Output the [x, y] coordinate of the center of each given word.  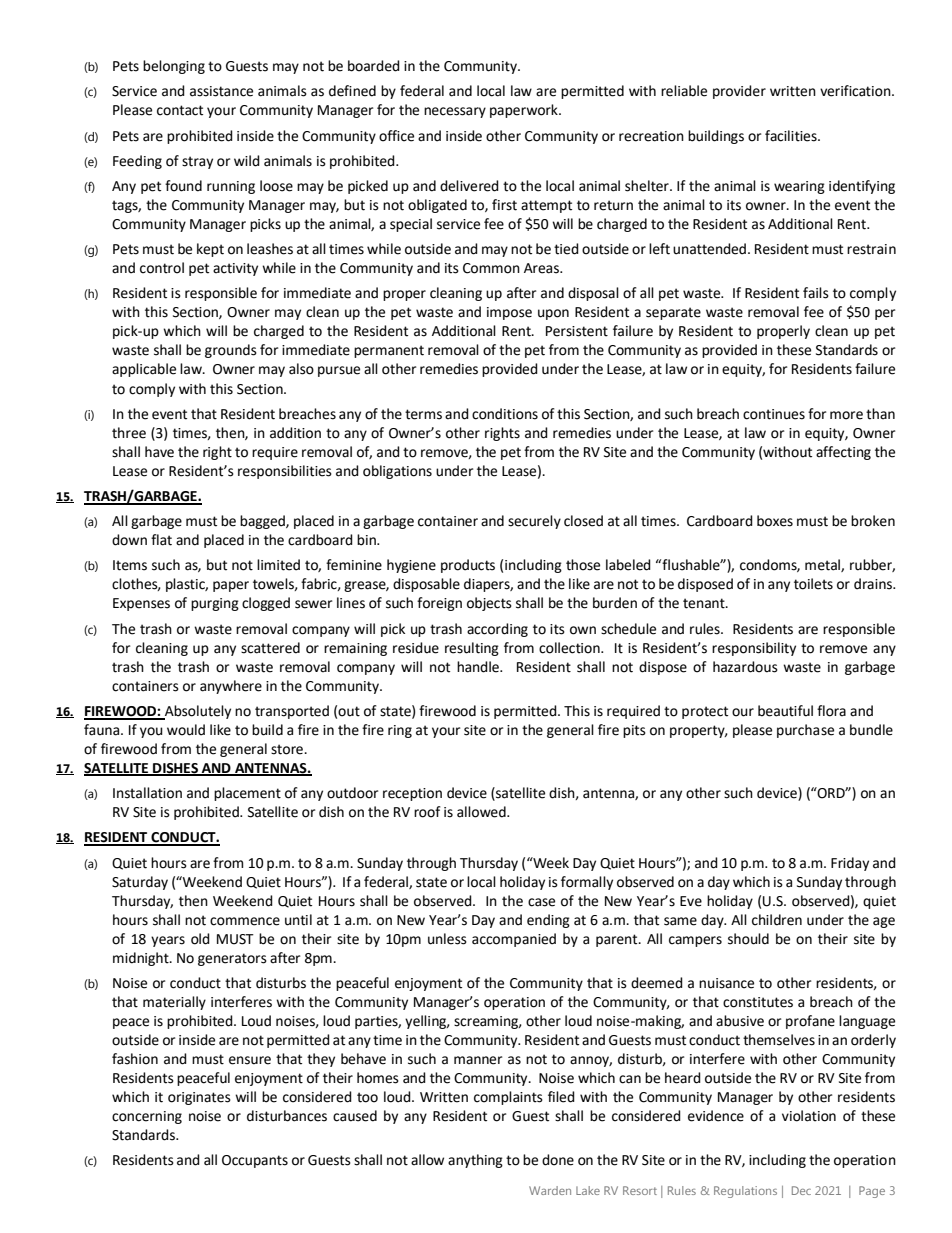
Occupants [255, 1161]
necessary [455, 112]
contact [180, 110]
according [497, 630]
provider [739, 92]
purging [215, 604]
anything [475, 1161]
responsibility [754, 649]
